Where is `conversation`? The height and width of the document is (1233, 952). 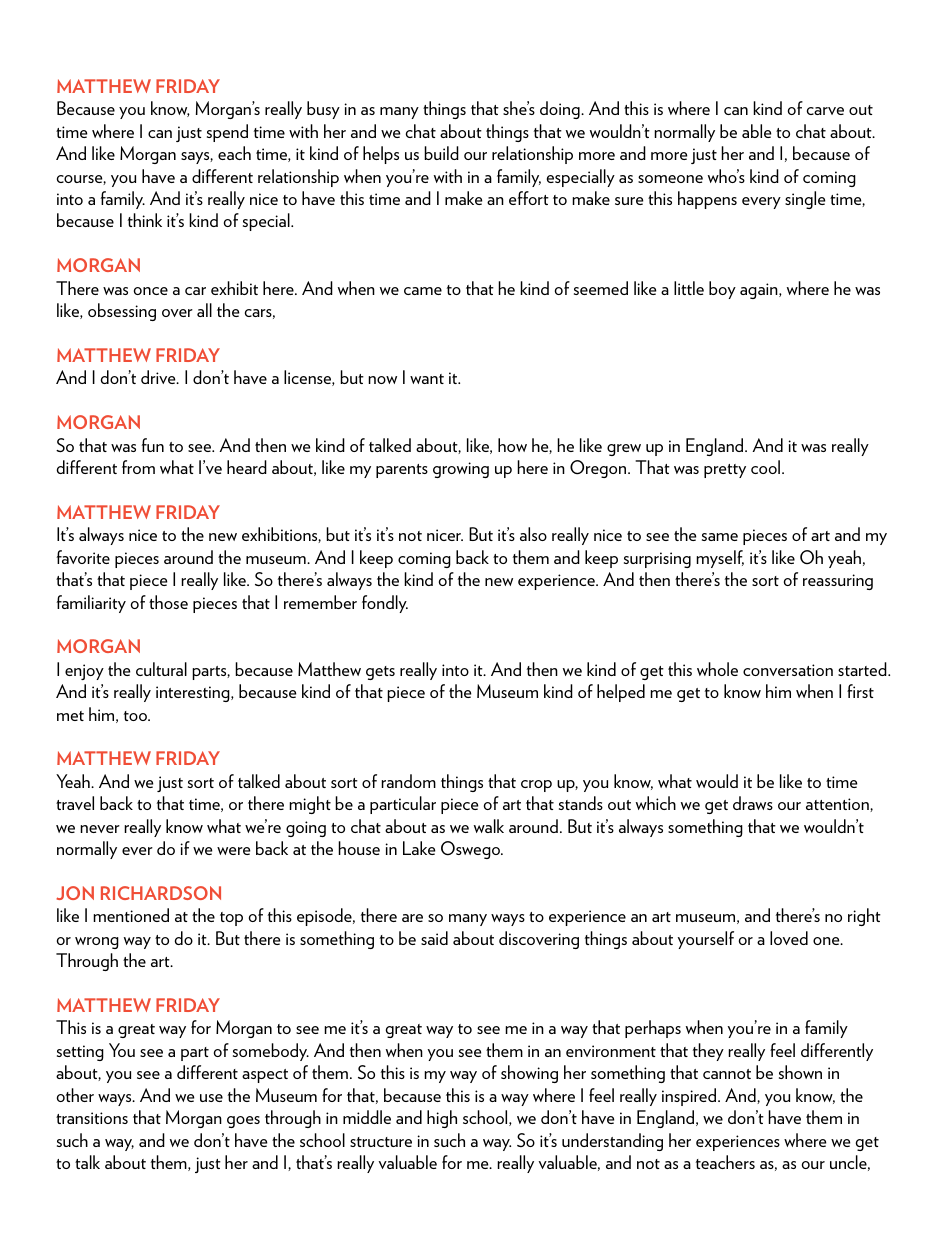
conversation is located at coordinates (788, 670).
